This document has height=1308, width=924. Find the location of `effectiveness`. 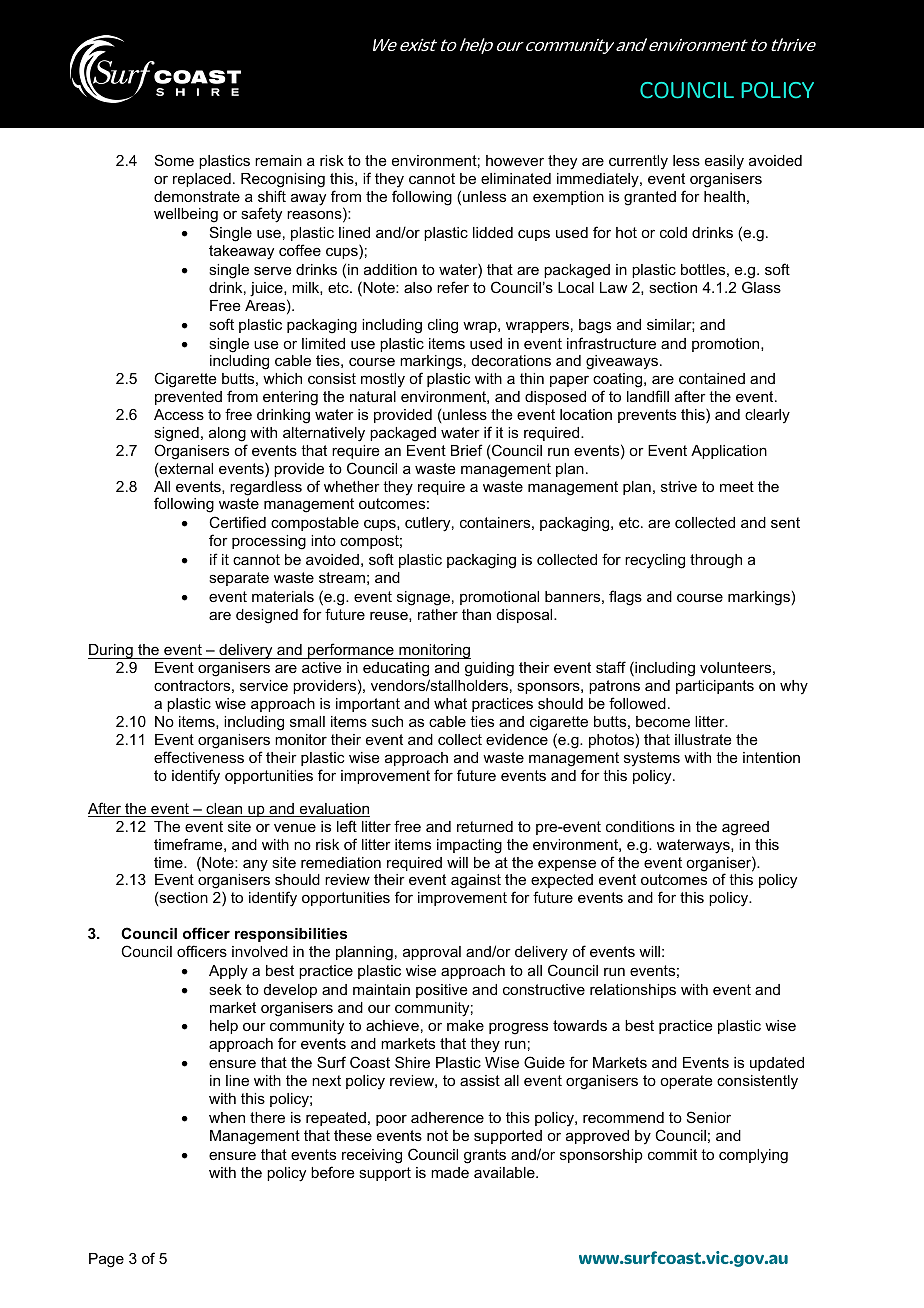

effectiveness is located at coordinates (199, 757).
